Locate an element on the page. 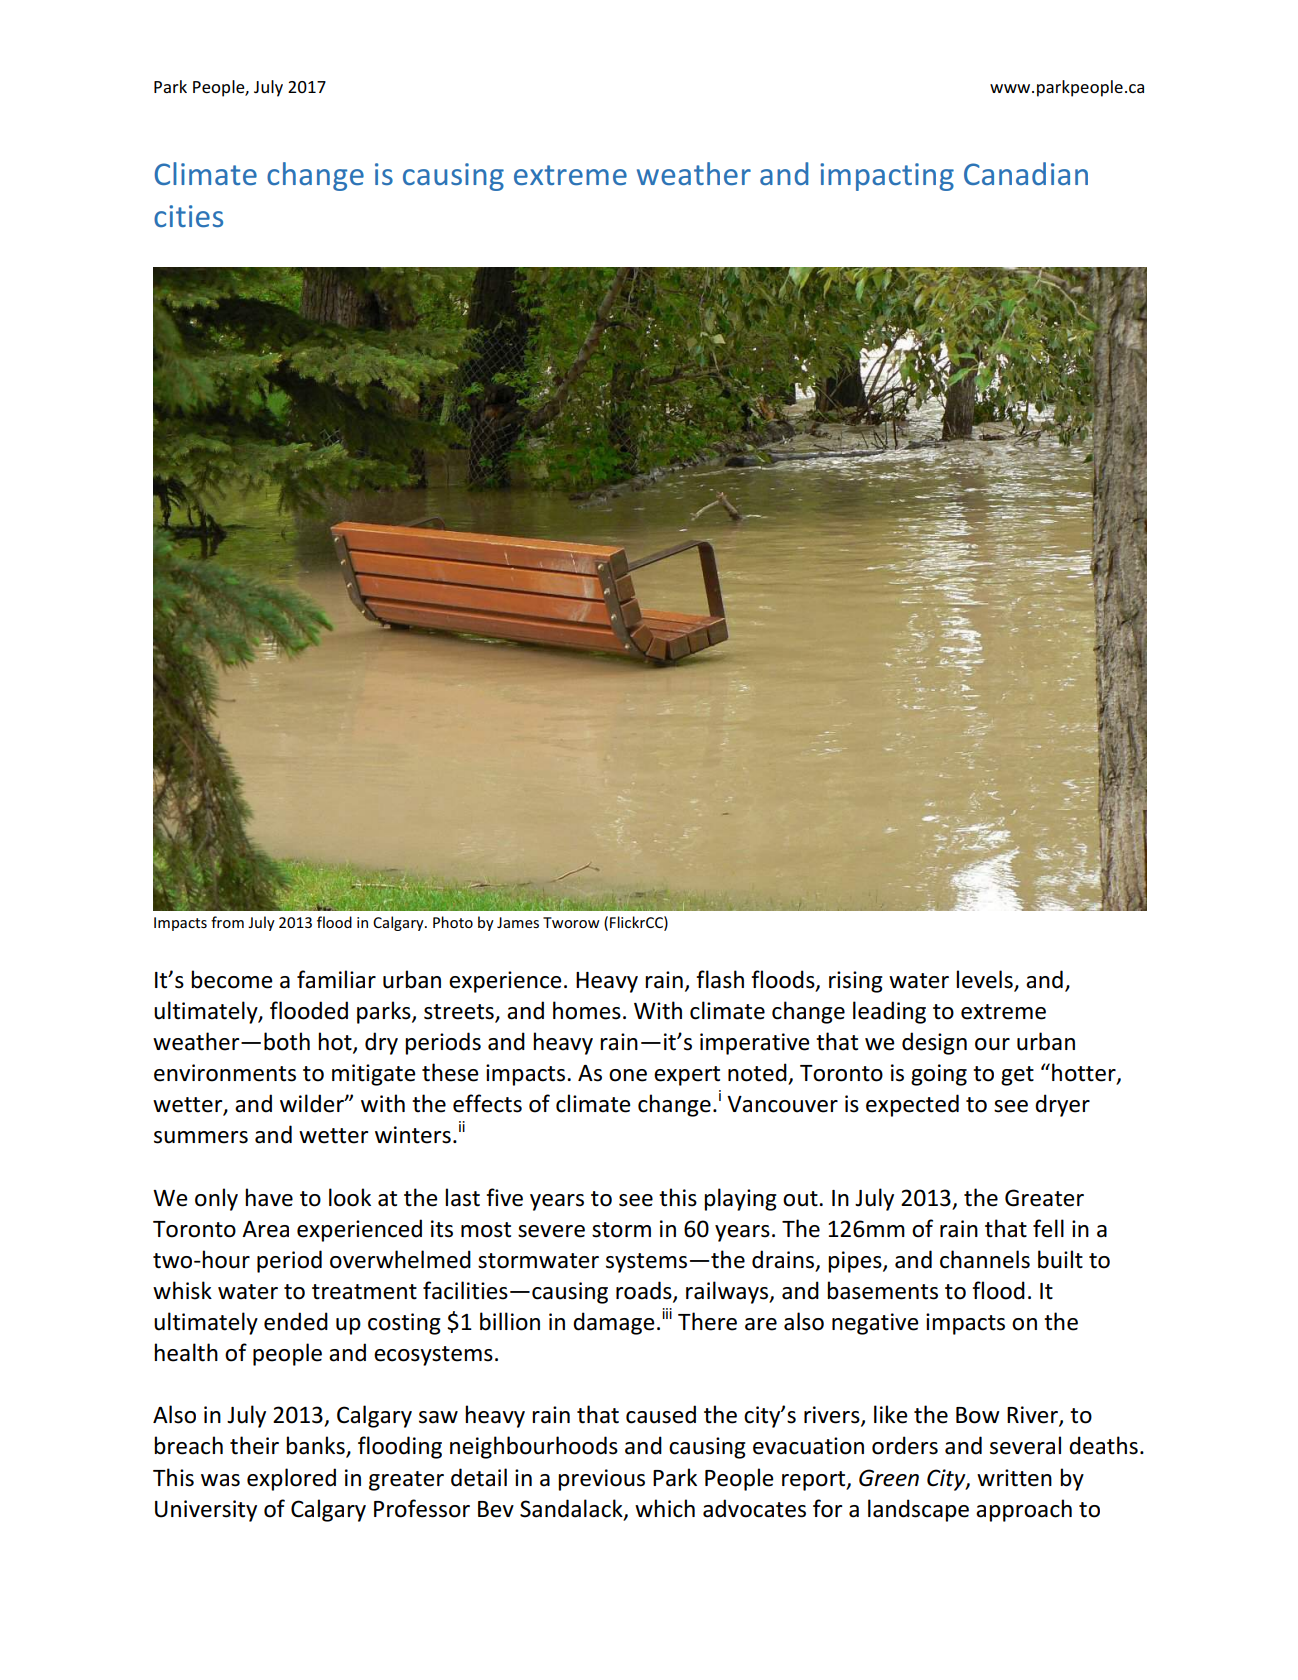 The height and width of the page is (1680, 1298). impacting is located at coordinates (887, 177).
